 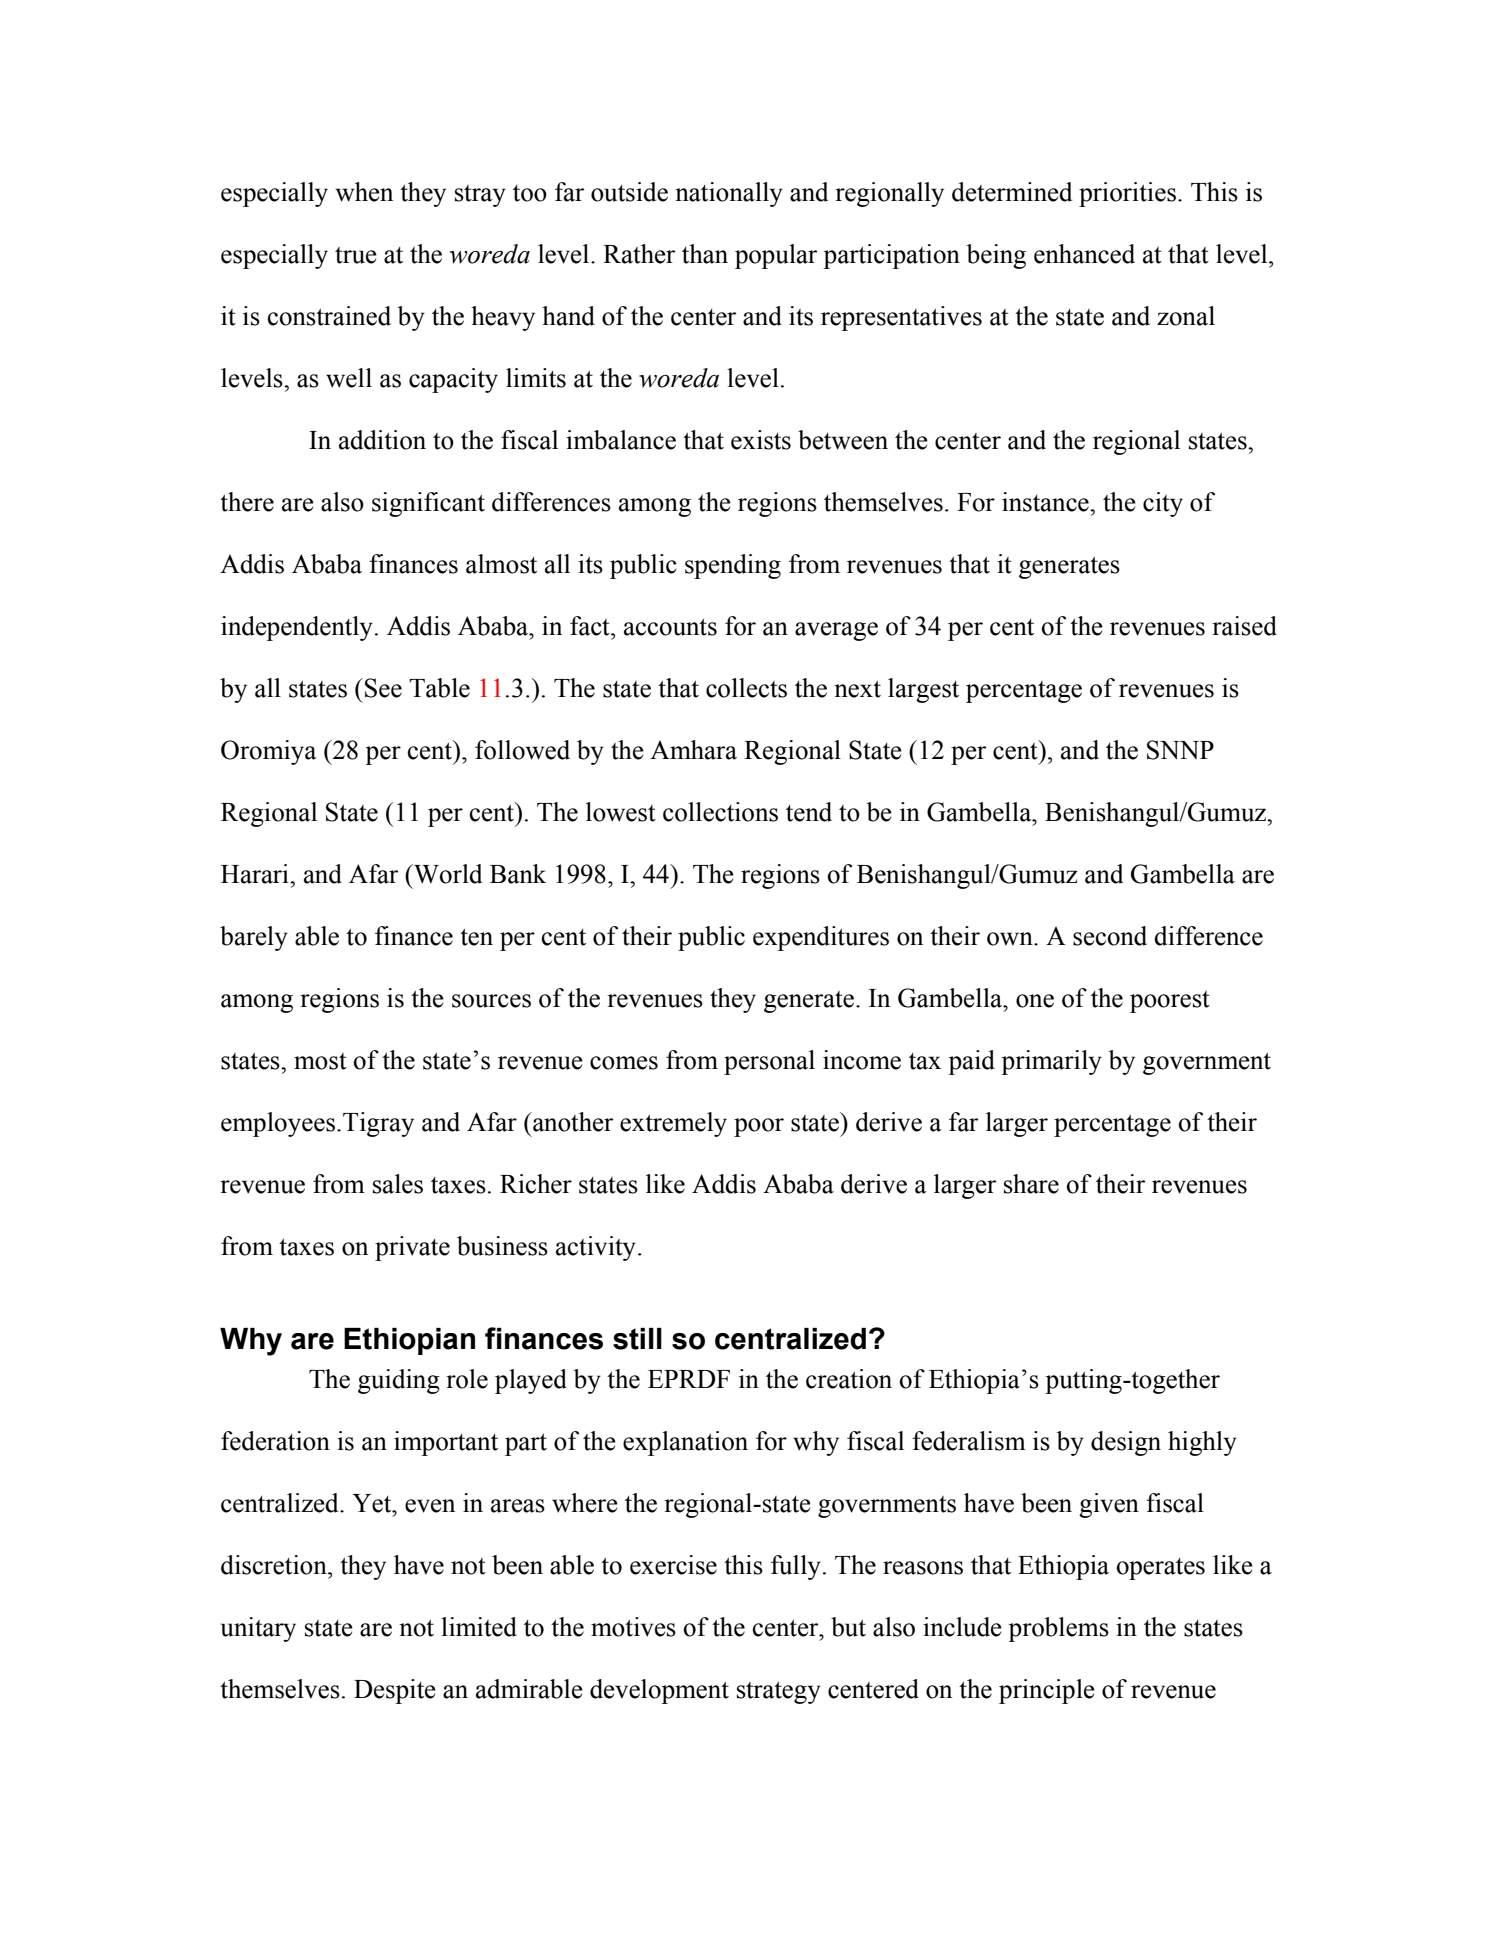 What do you see at coordinates (383, 688) in the screenshot?
I see `See` at bounding box center [383, 688].
